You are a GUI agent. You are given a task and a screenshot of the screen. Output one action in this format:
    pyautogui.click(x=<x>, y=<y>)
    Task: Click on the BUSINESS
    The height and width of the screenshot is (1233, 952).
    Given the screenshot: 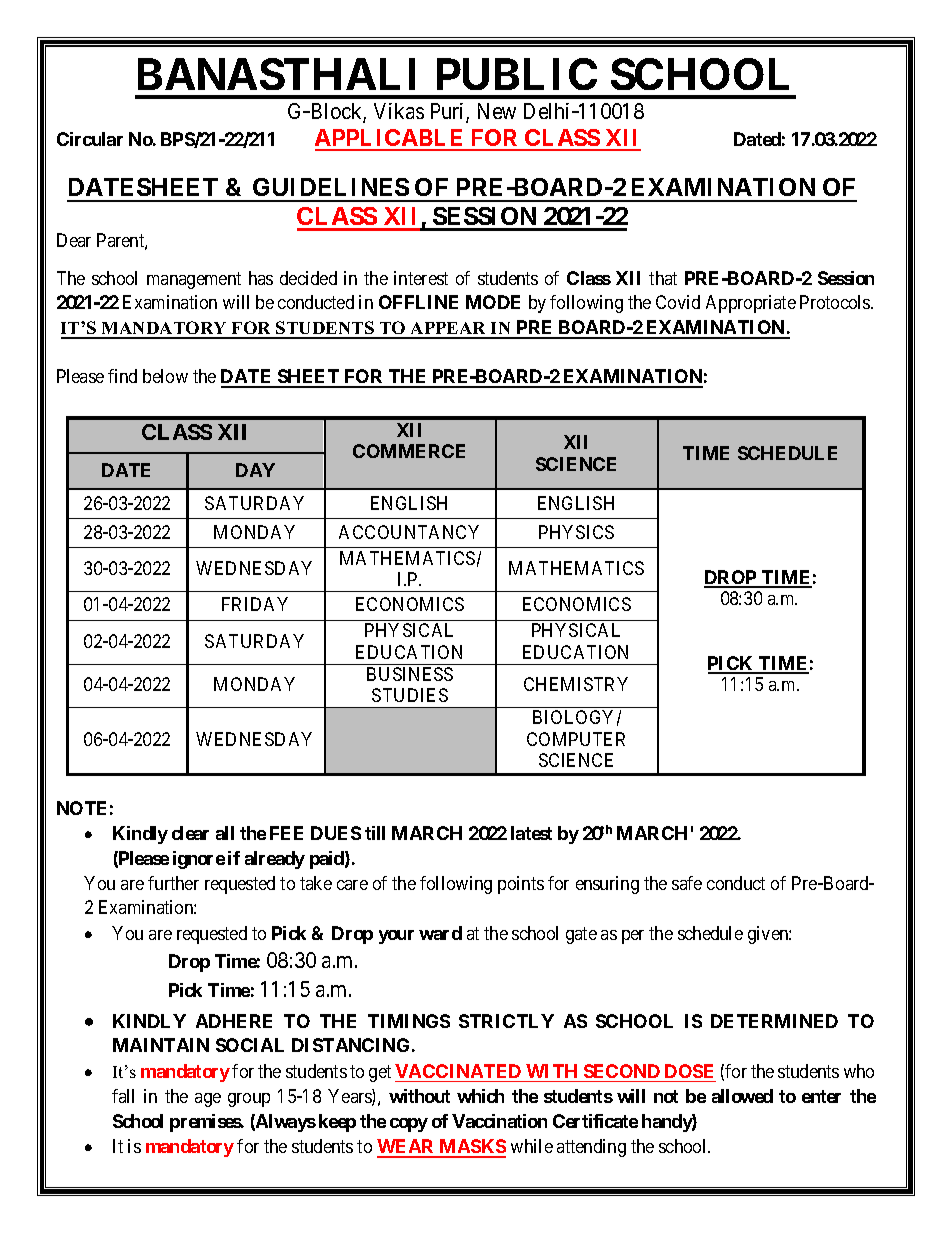 What is the action you would take?
    pyautogui.click(x=410, y=674)
